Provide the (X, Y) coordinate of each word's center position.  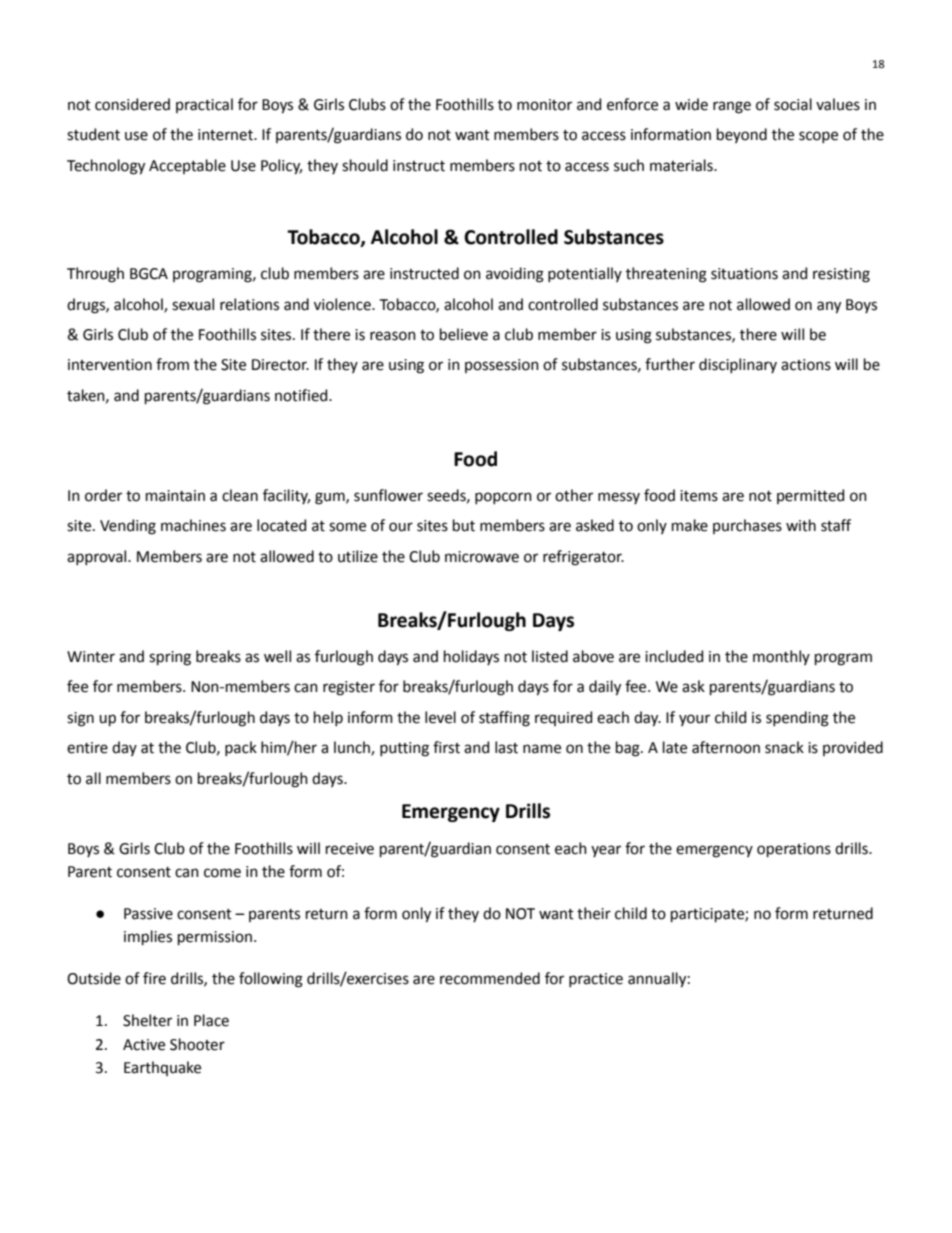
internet (226, 135)
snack (784, 747)
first (446, 747)
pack (241, 748)
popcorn (503, 498)
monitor (544, 105)
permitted (810, 496)
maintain (175, 496)
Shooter (197, 1044)
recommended (490, 978)
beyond (742, 135)
